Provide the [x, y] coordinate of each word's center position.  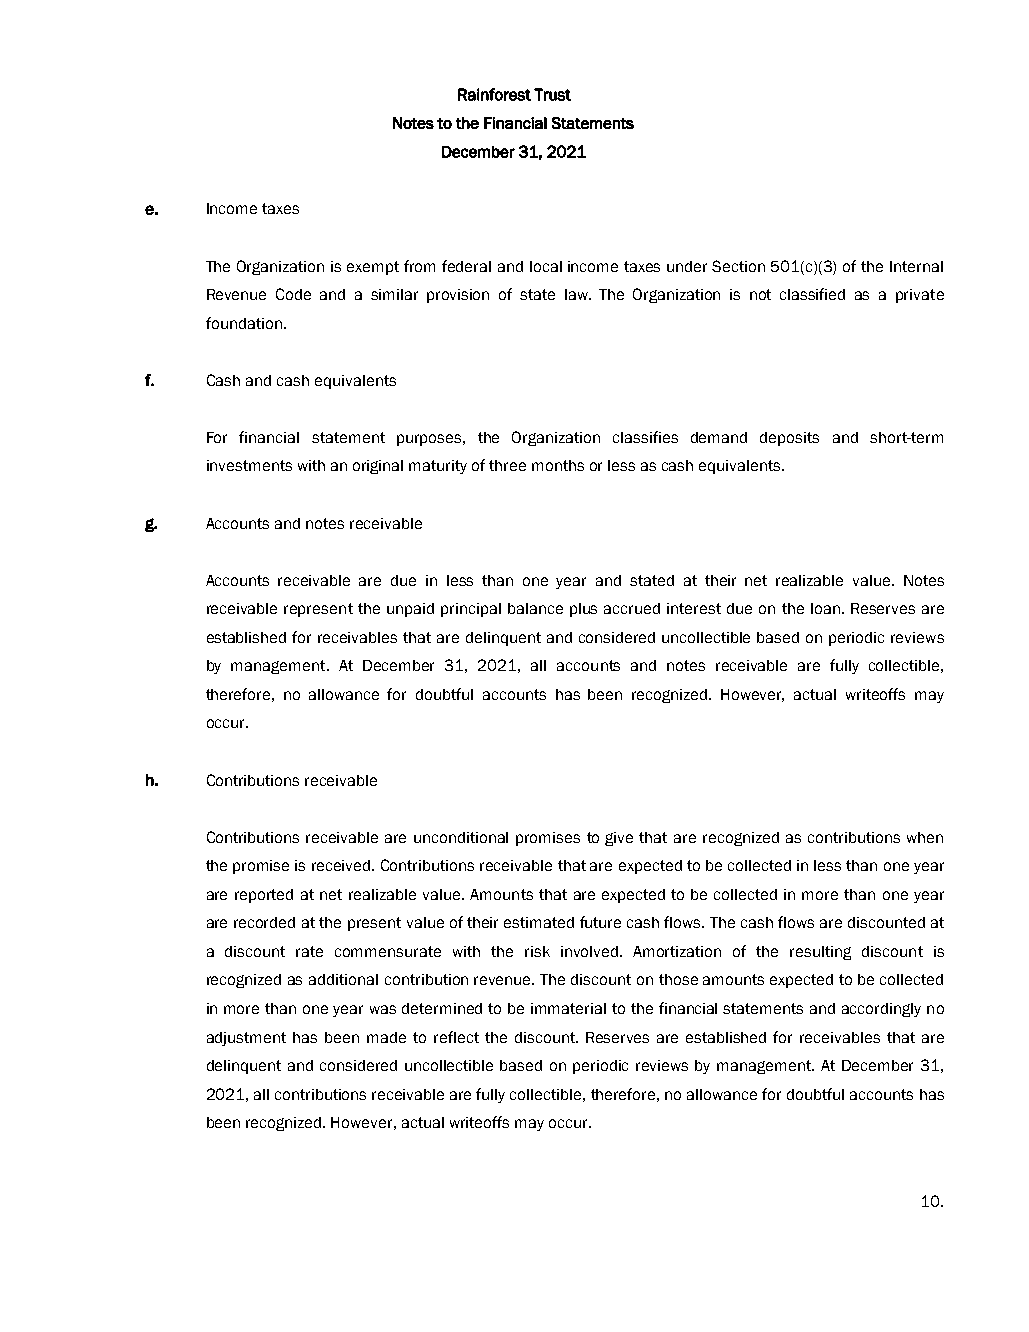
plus [583, 610]
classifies [645, 437]
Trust [552, 94]
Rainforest [494, 94]
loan [825, 608]
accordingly [881, 1010]
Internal [916, 266]
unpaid [410, 610]
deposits [789, 439]
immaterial [568, 1008]
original [378, 467]
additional [343, 979]
